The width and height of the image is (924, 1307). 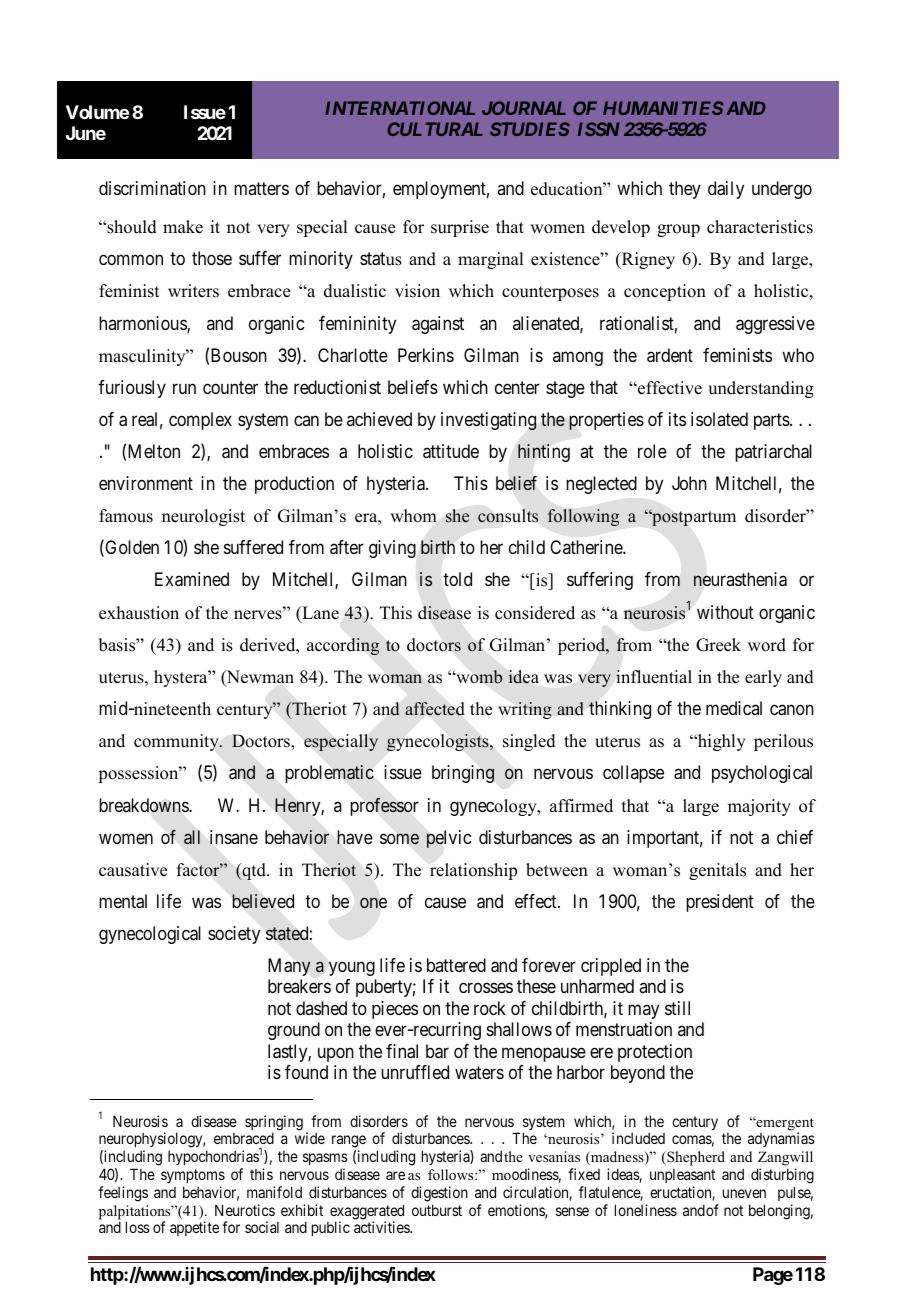 What do you see at coordinates (744, 1193) in the image?
I see `uneven` at bounding box center [744, 1193].
